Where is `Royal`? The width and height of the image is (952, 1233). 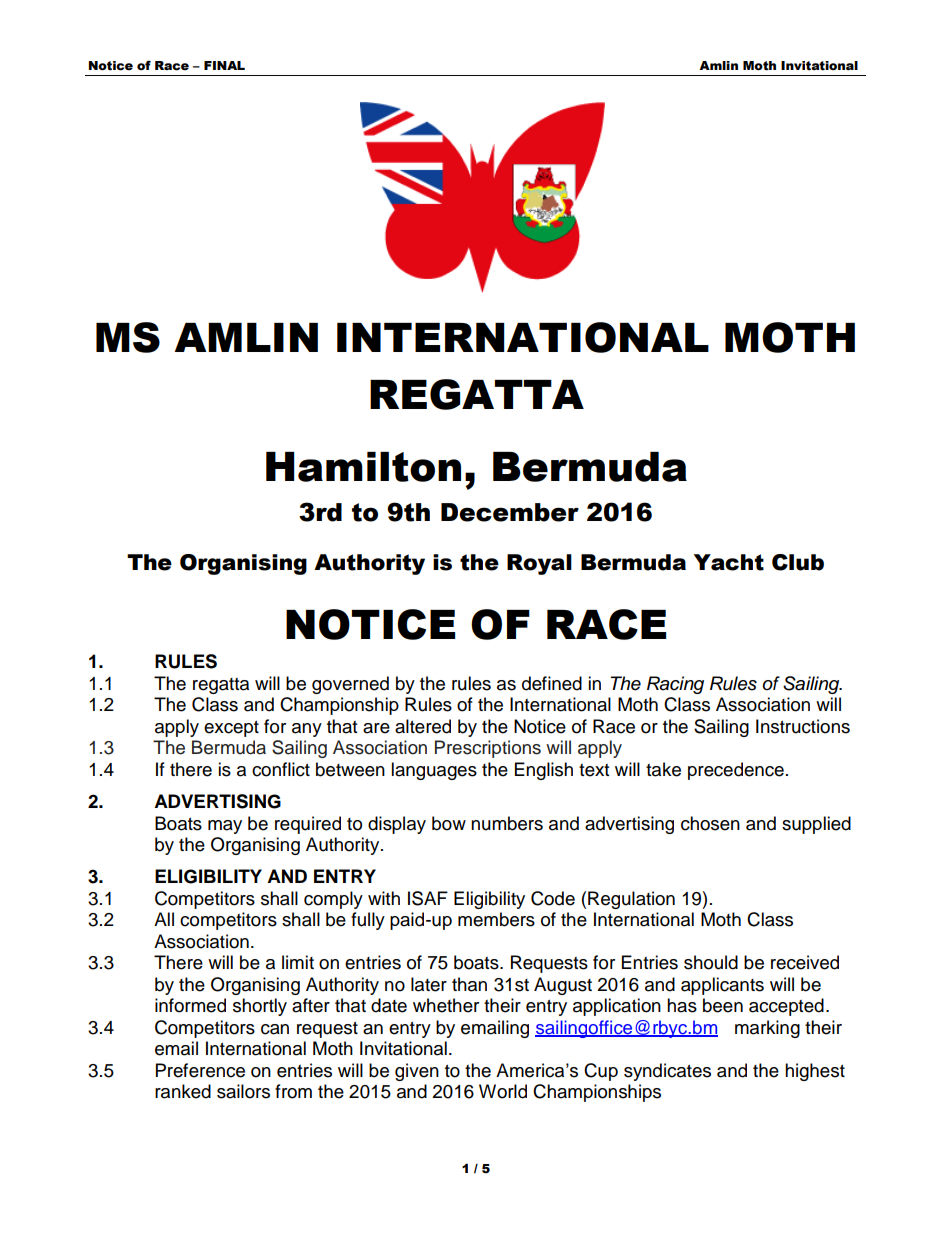
Royal is located at coordinates (539, 564).
